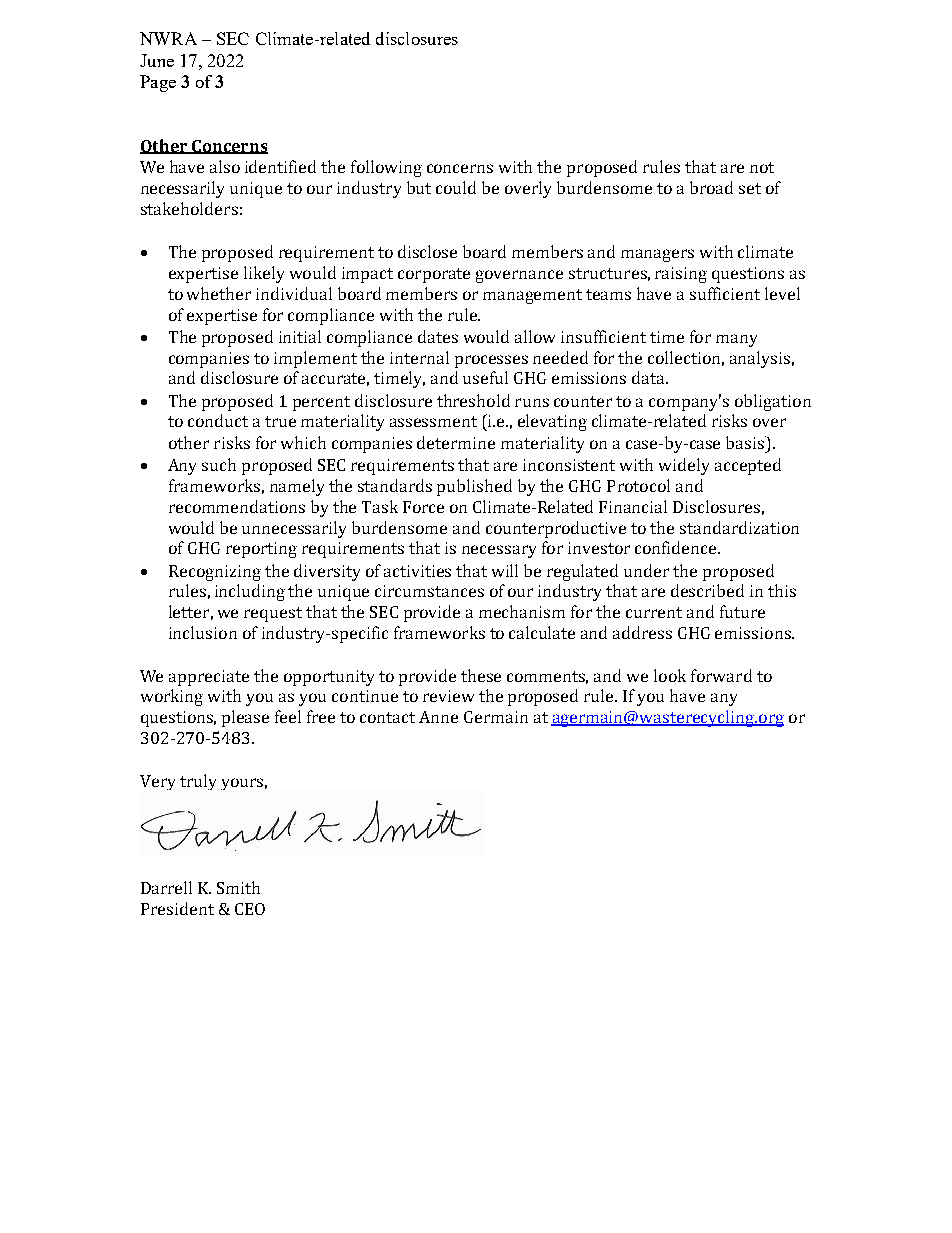 Image resolution: width=952 pixels, height=1233 pixels. What do you see at coordinates (238, 887) in the image?
I see `Smith` at bounding box center [238, 887].
